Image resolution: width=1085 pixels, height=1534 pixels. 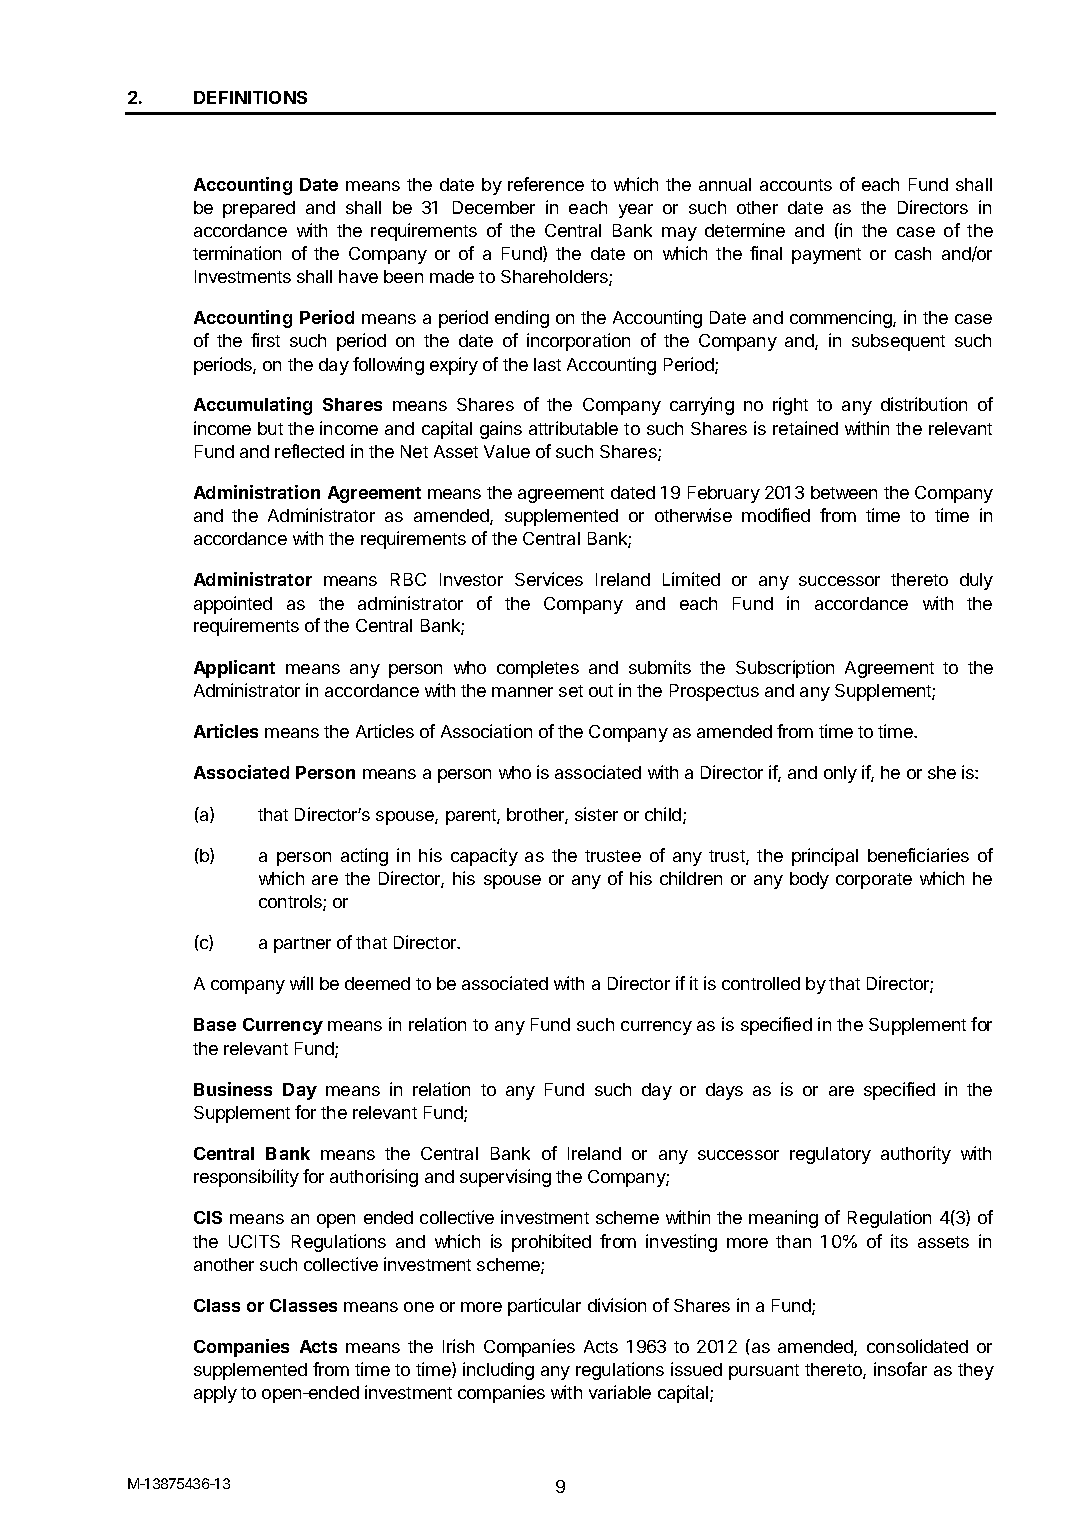 I want to click on DEFINITIONS, so click(x=250, y=97).
